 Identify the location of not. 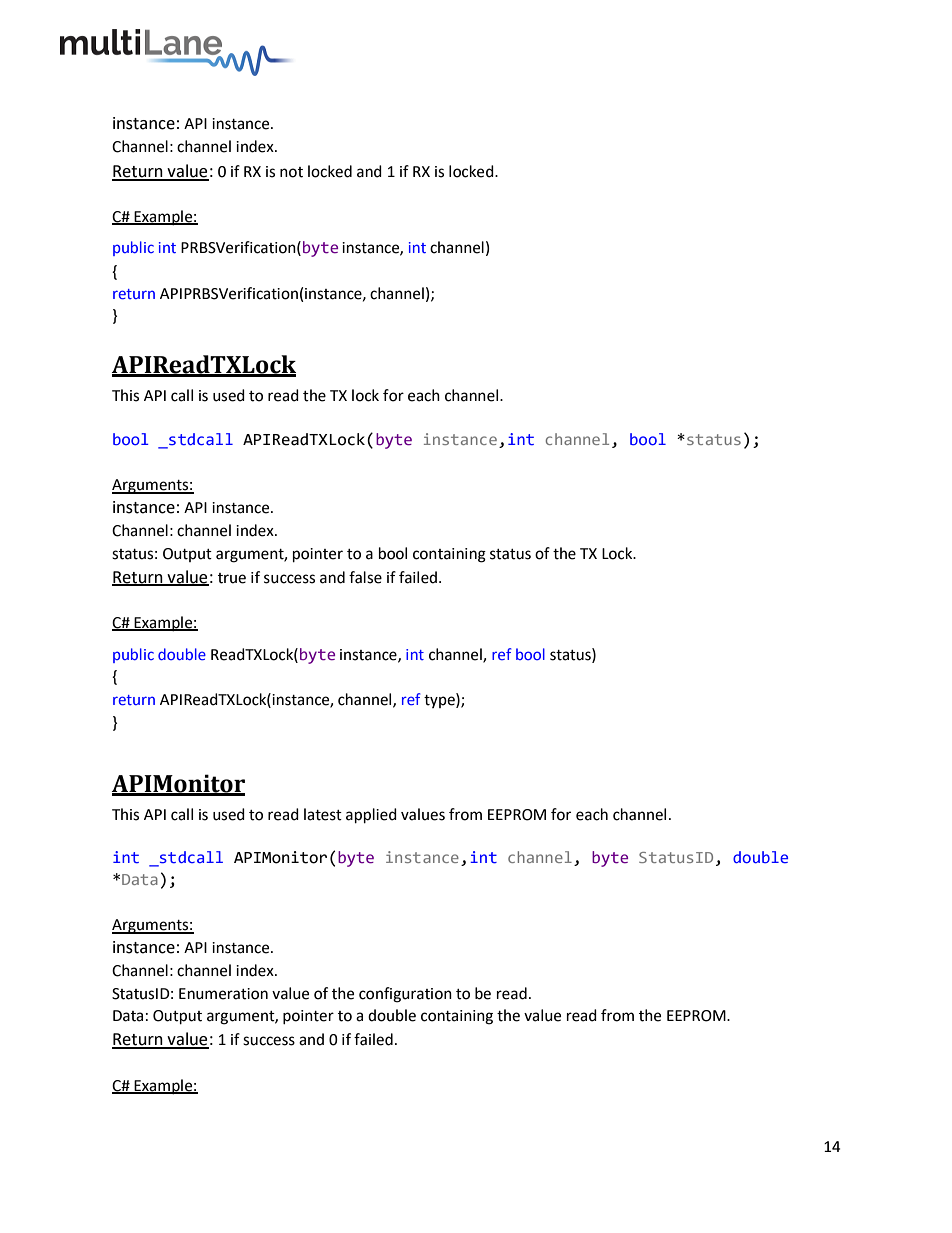
(291, 172).
